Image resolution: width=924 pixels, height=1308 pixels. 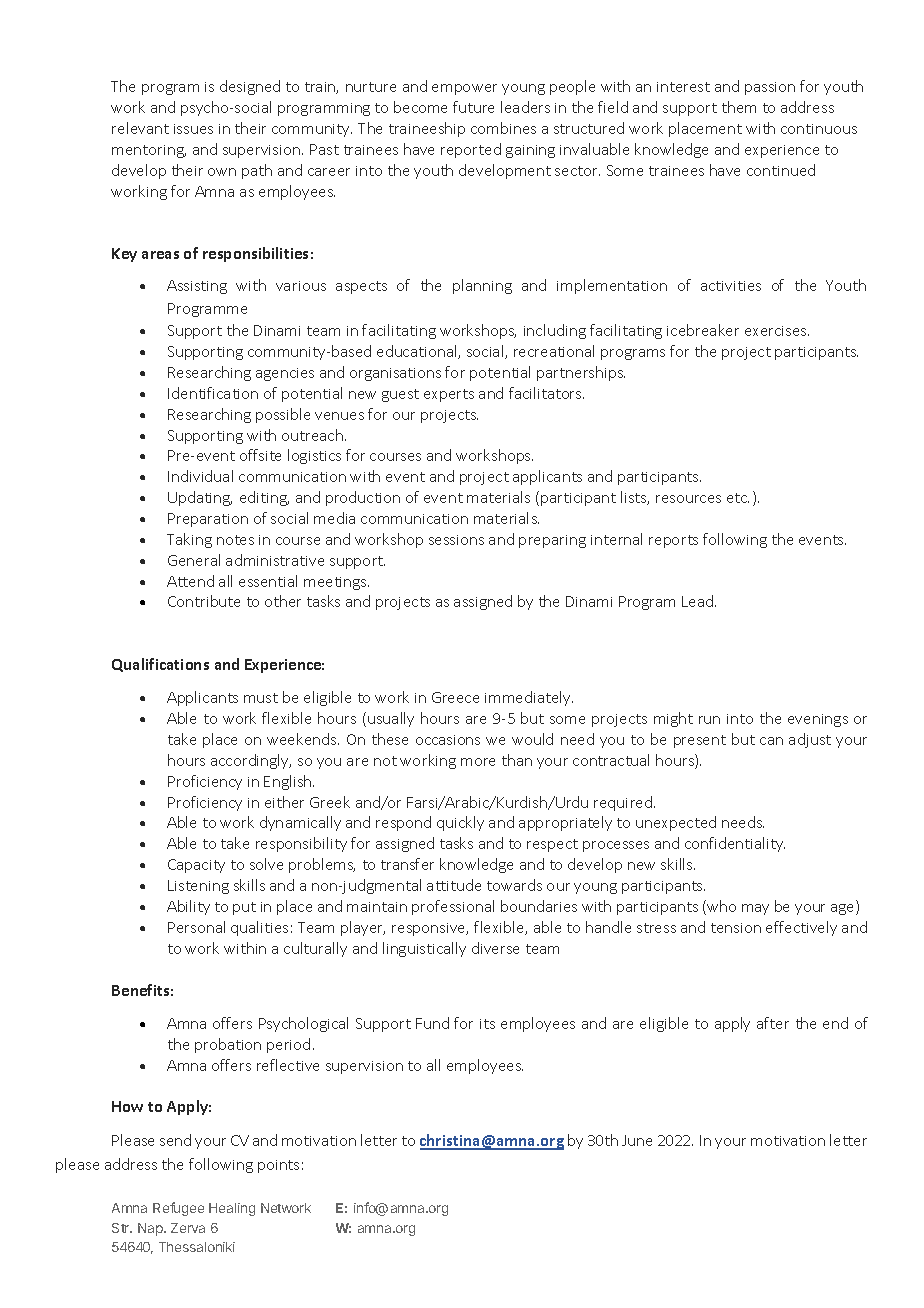 I want to click on issues, so click(x=193, y=129).
